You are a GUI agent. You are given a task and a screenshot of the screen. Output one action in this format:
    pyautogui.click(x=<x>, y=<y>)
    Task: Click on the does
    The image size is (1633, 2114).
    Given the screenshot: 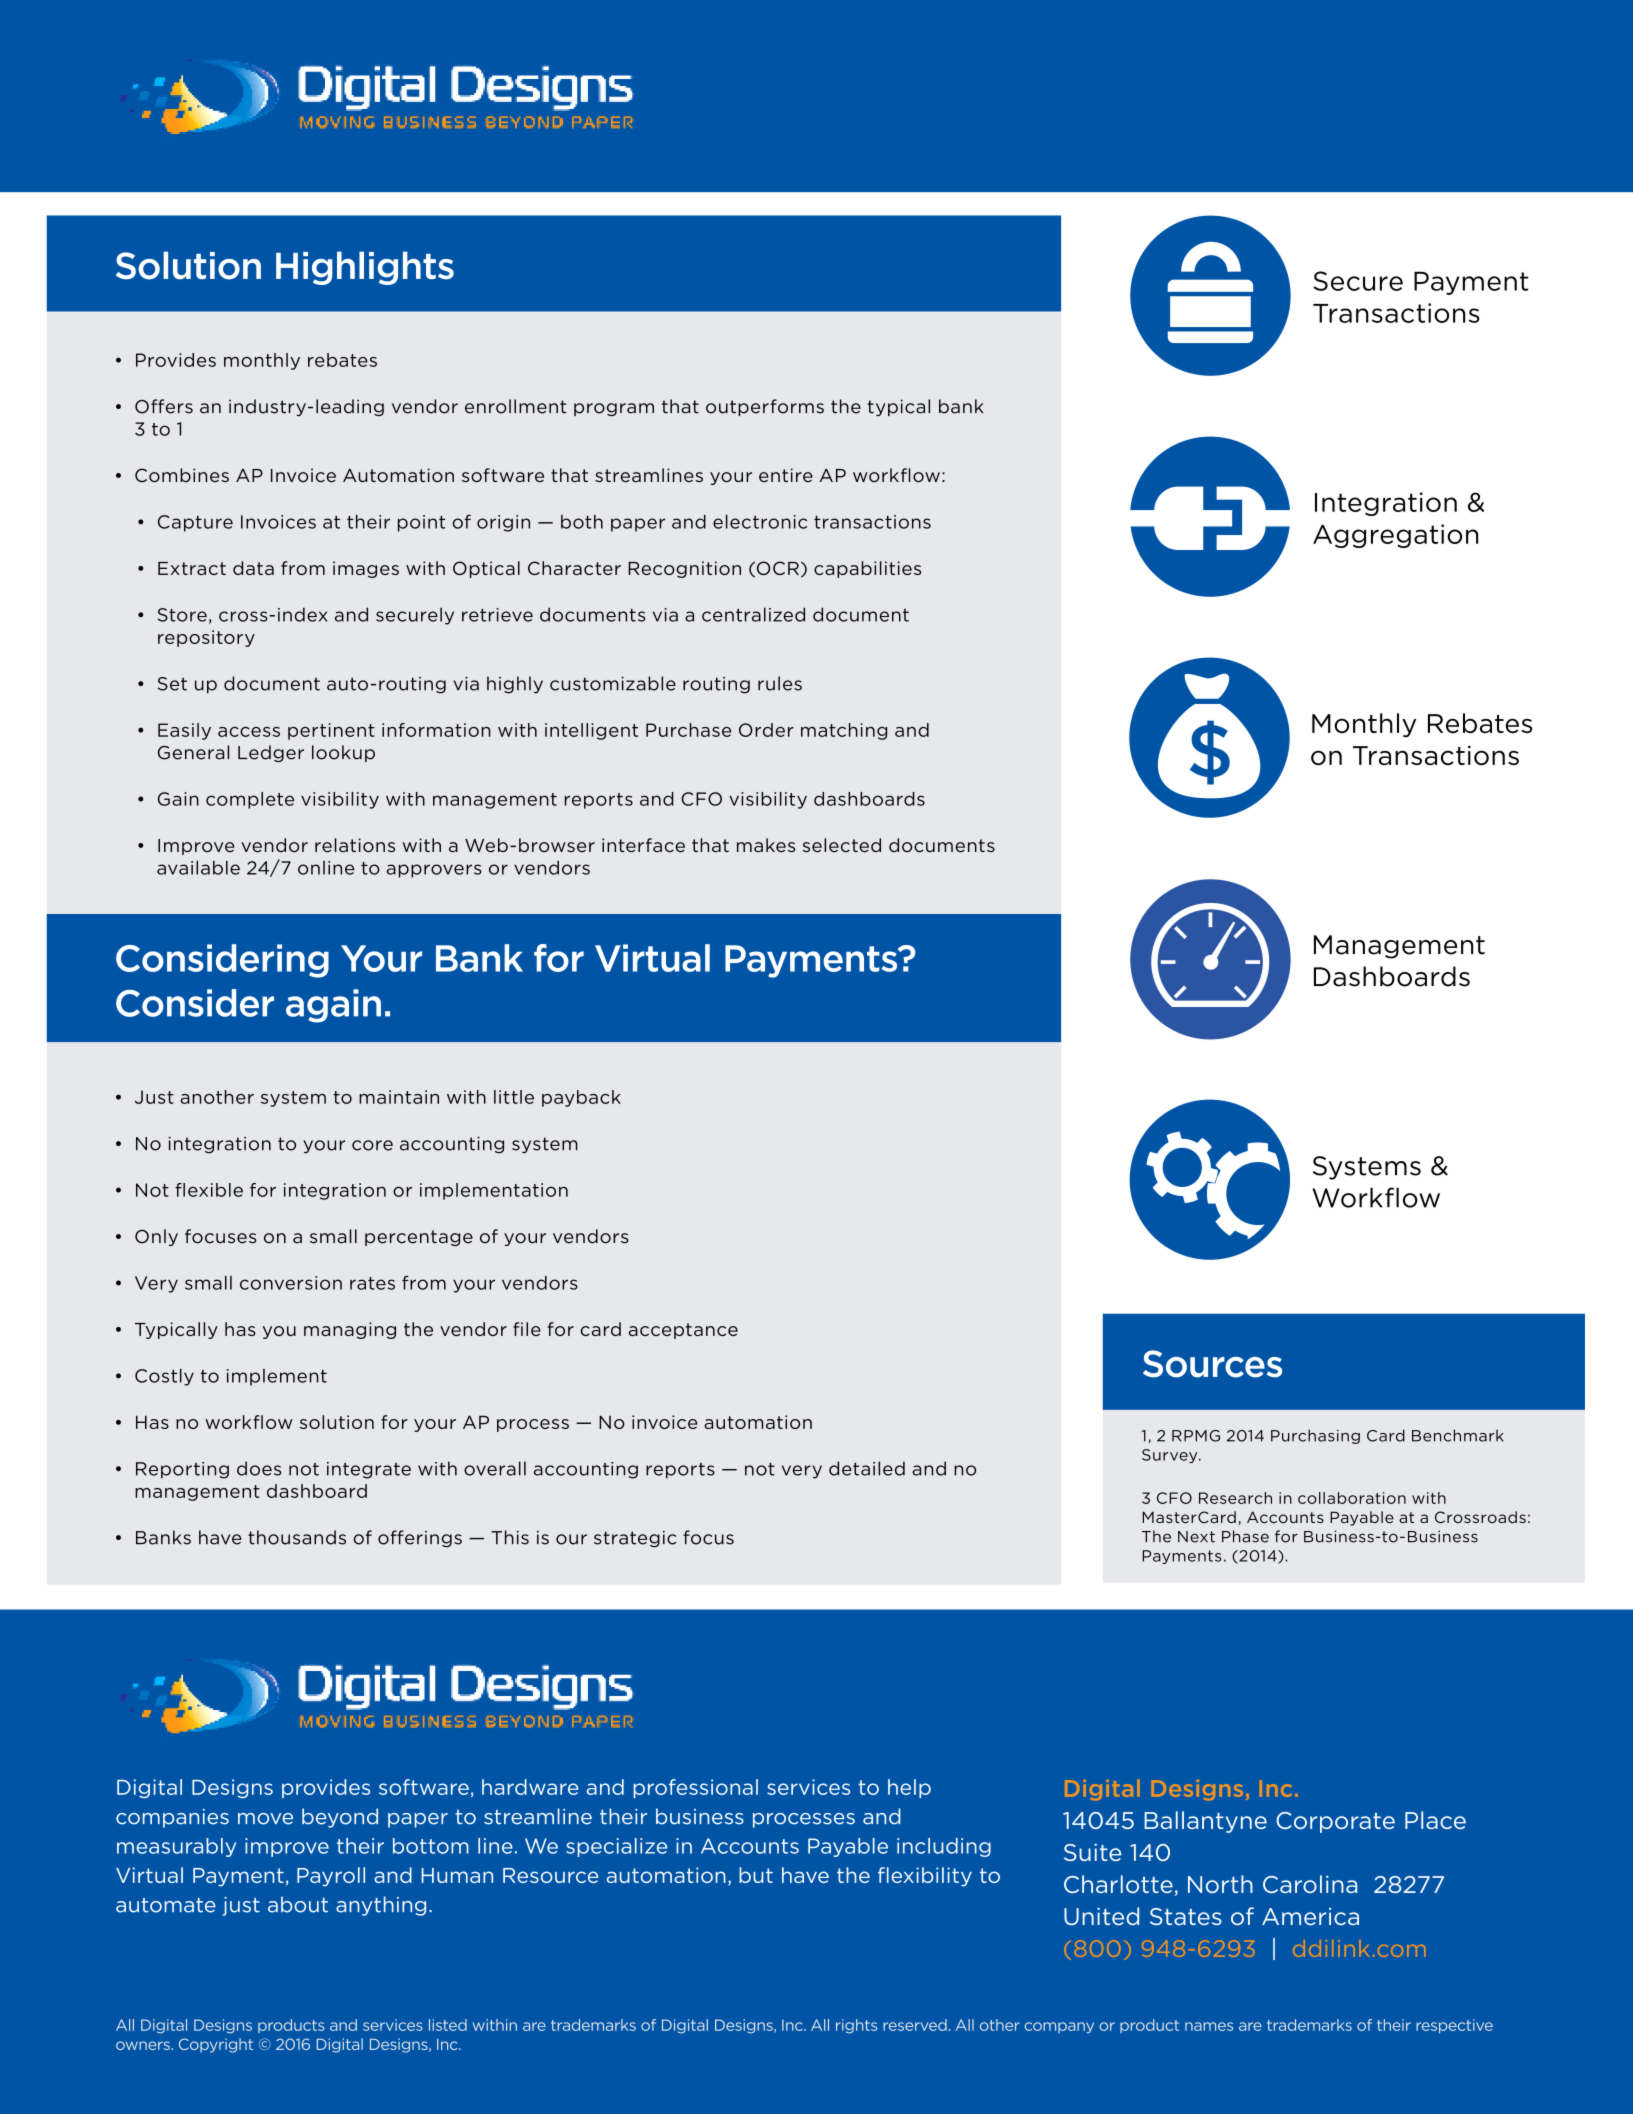 What is the action you would take?
    pyautogui.click(x=259, y=1468)
